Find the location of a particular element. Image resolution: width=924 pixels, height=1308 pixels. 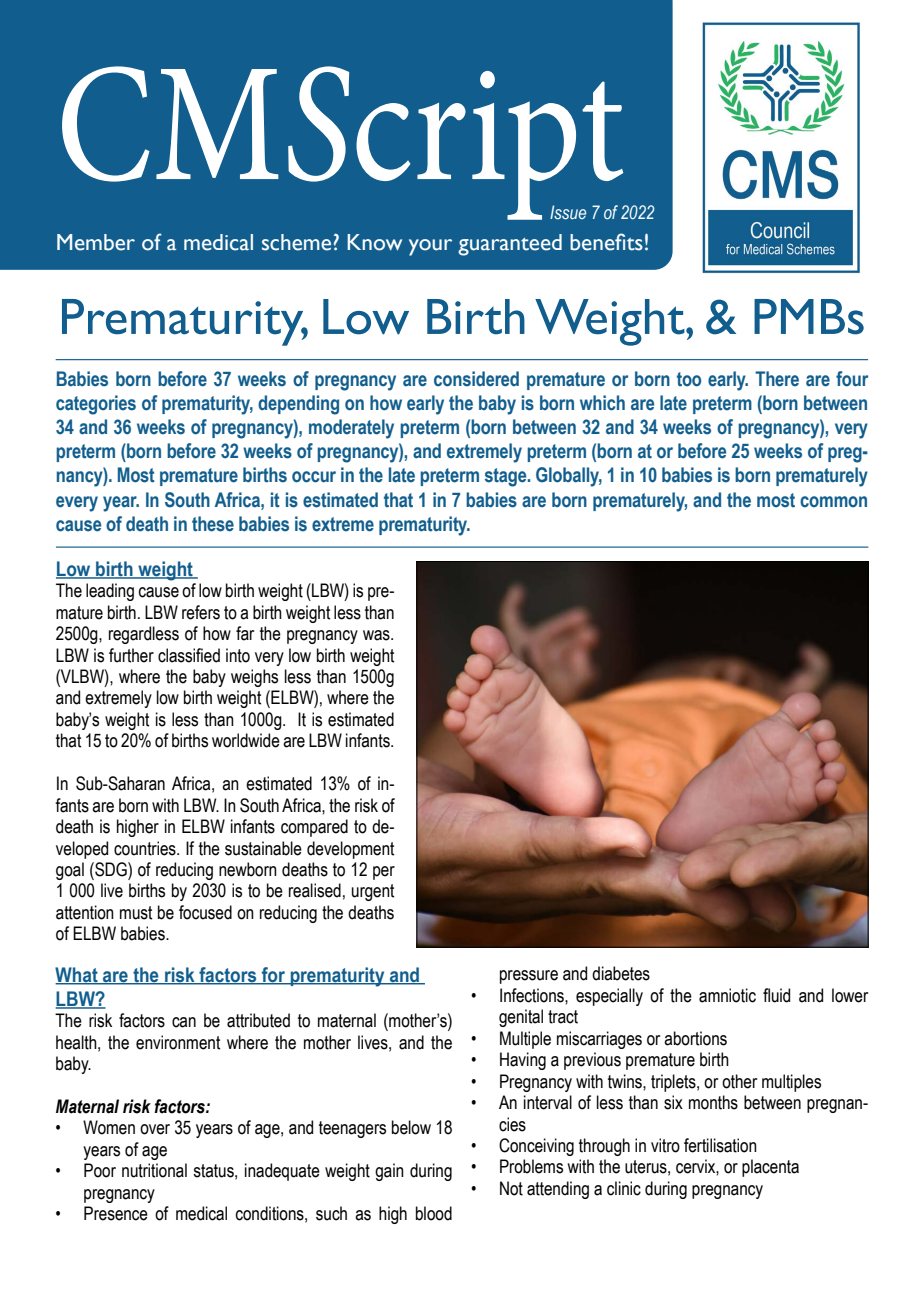

fluid is located at coordinates (776, 995).
